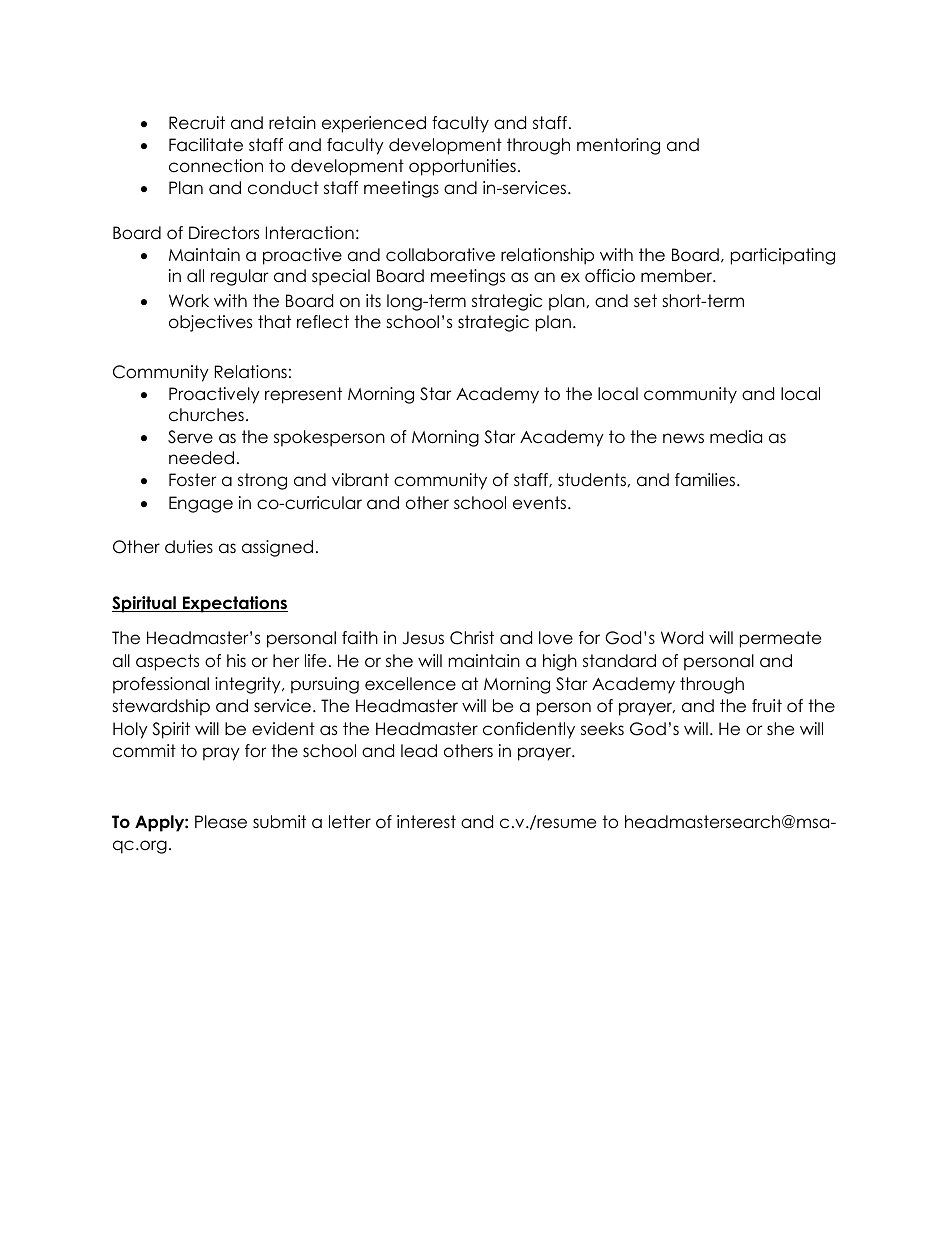 This screenshot has width=952, height=1233. Describe the element at coordinates (360, 480) in the screenshot. I see `vibrant` at that location.
